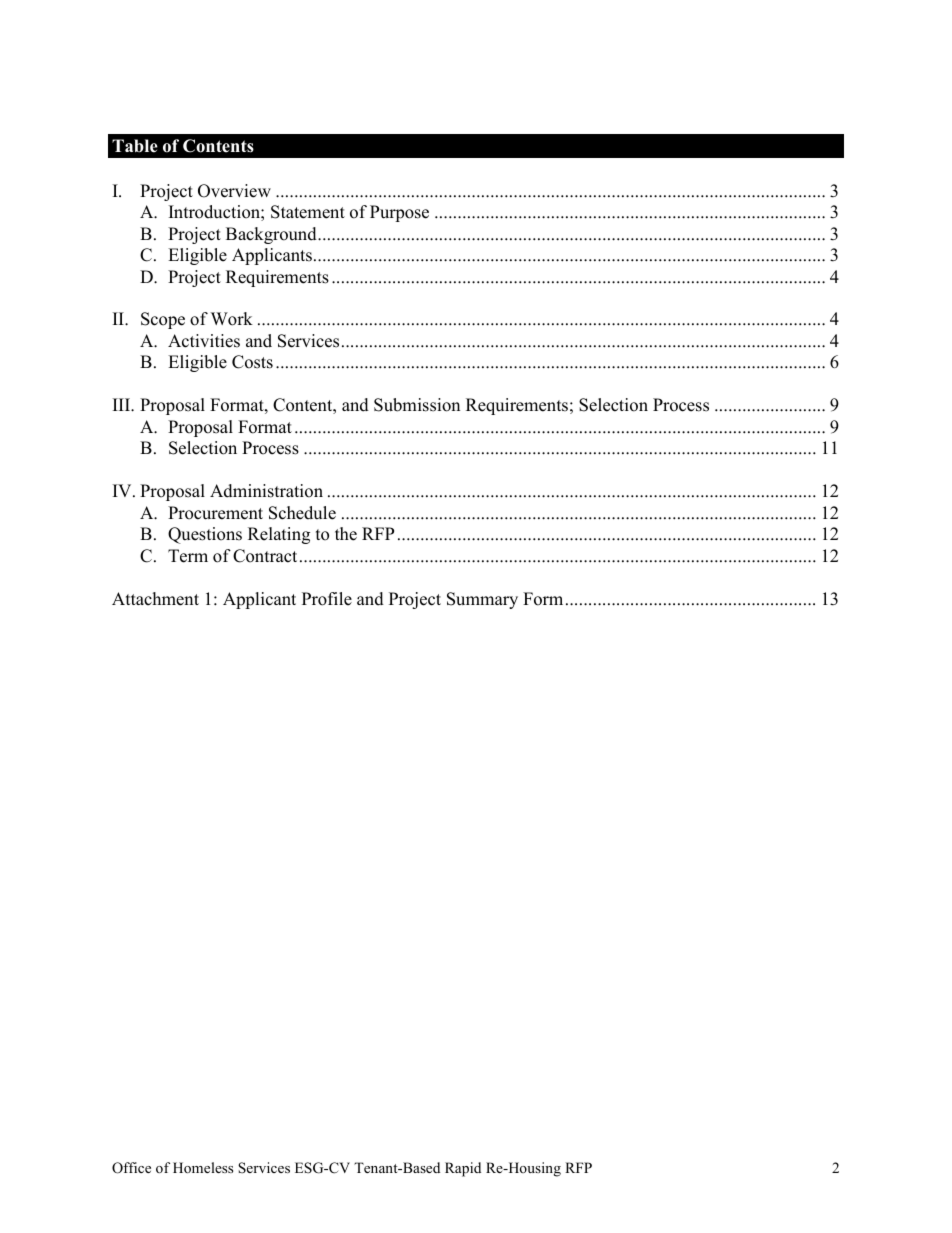 Image resolution: width=952 pixels, height=1233 pixels. What do you see at coordinates (302, 513) in the image?
I see `Schedule` at bounding box center [302, 513].
